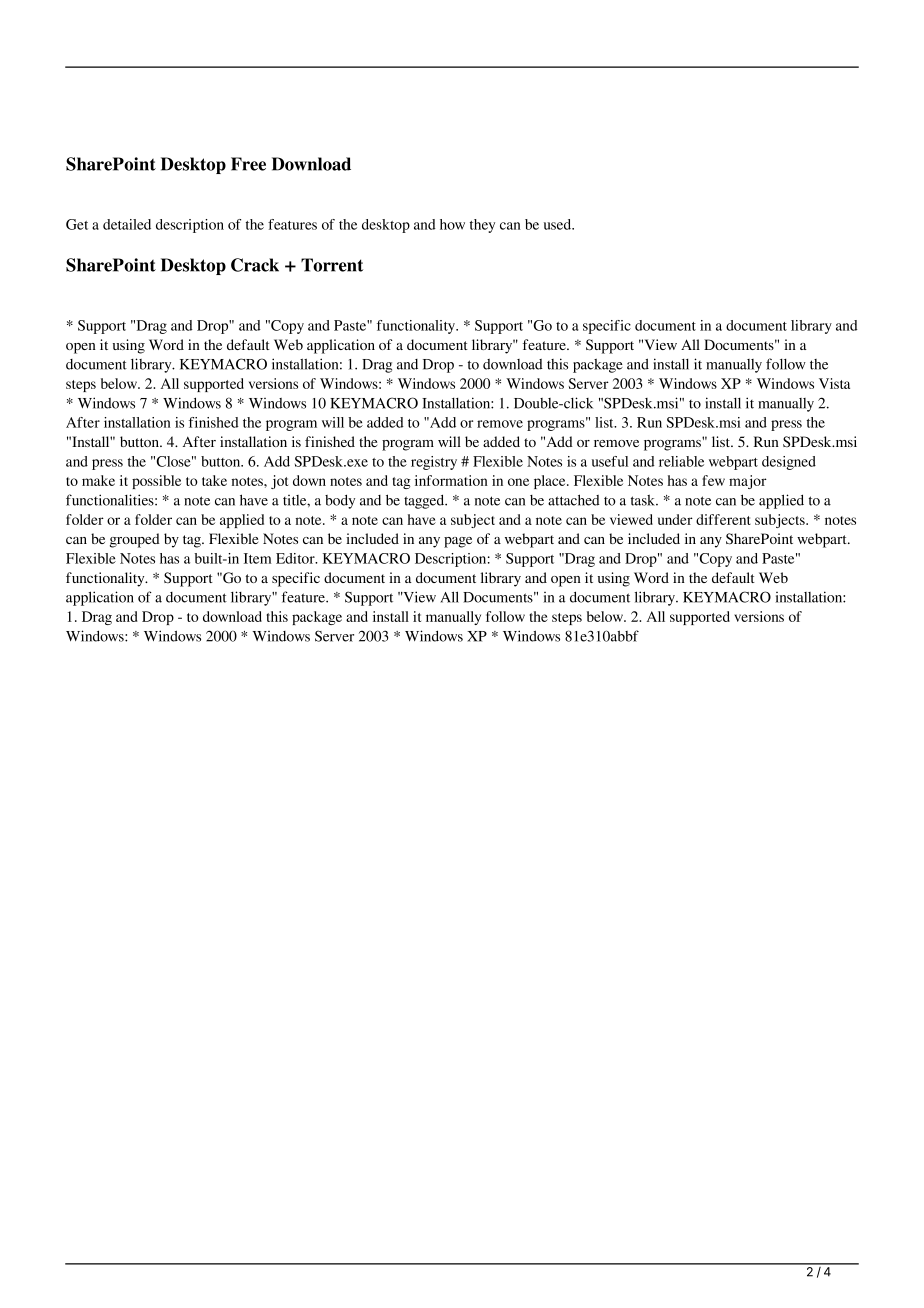 The width and height of the image is (924, 1308). Describe the element at coordinates (135, 540) in the image. I see `grouped` at that location.
